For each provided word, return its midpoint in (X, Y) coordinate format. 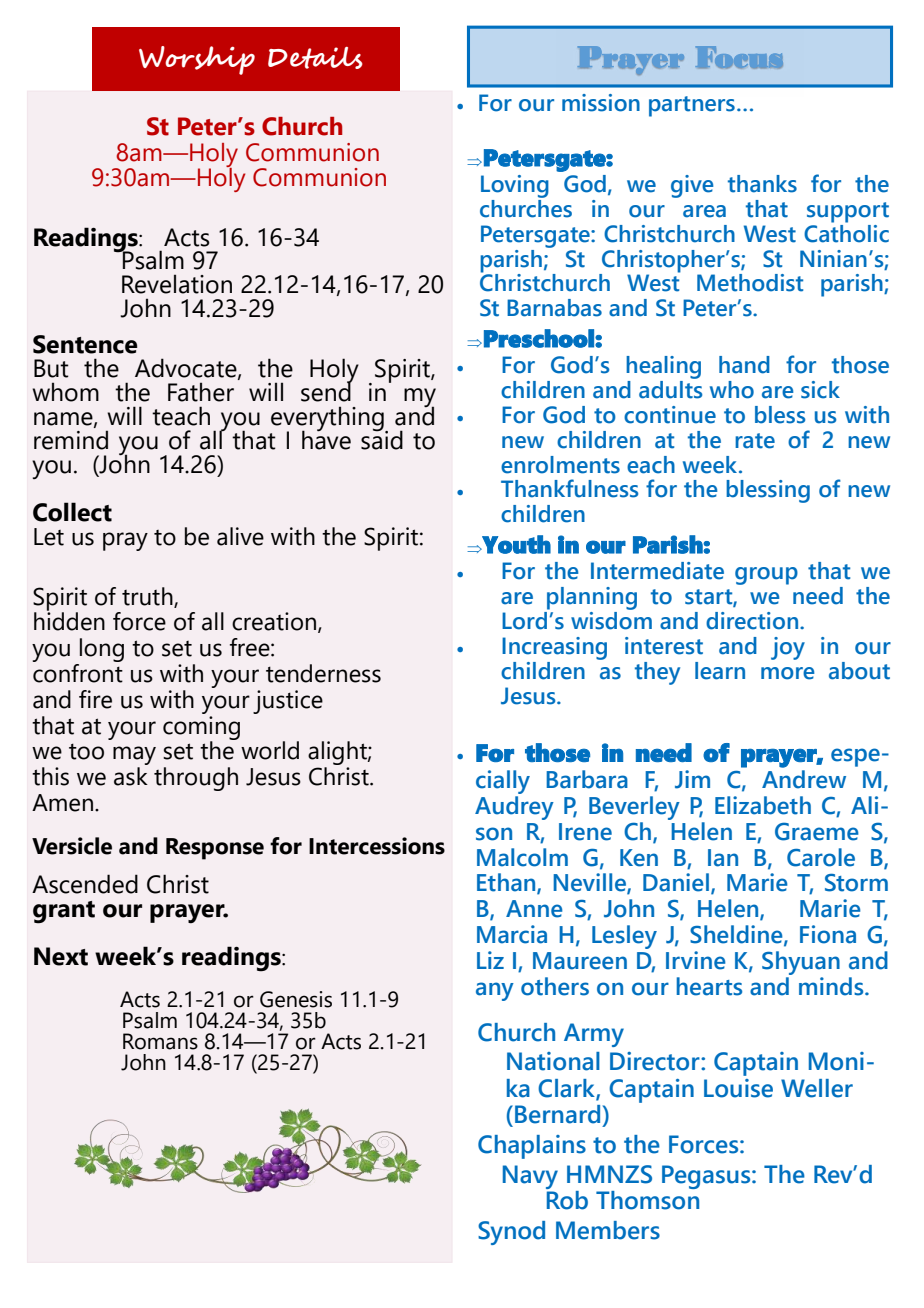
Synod (511, 1233)
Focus (739, 57)
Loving (515, 186)
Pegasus (707, 1177)
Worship (197, 60)
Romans (160, 1041)
